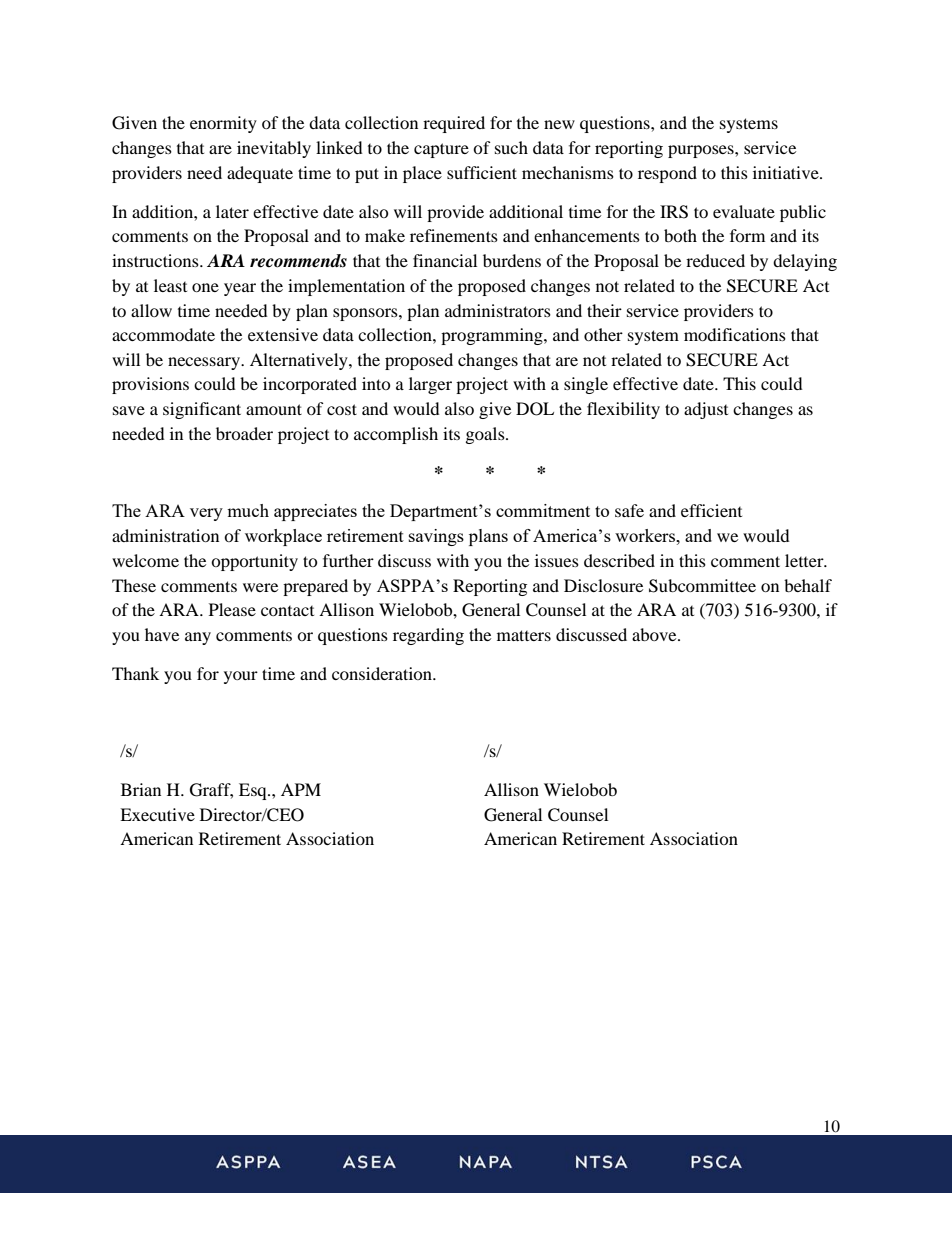 This screenshot has width=952, height=1233. What do you see at coordinates (441, 150) in the screenshot?
I see `capture` at bounding box center [441, 150].
